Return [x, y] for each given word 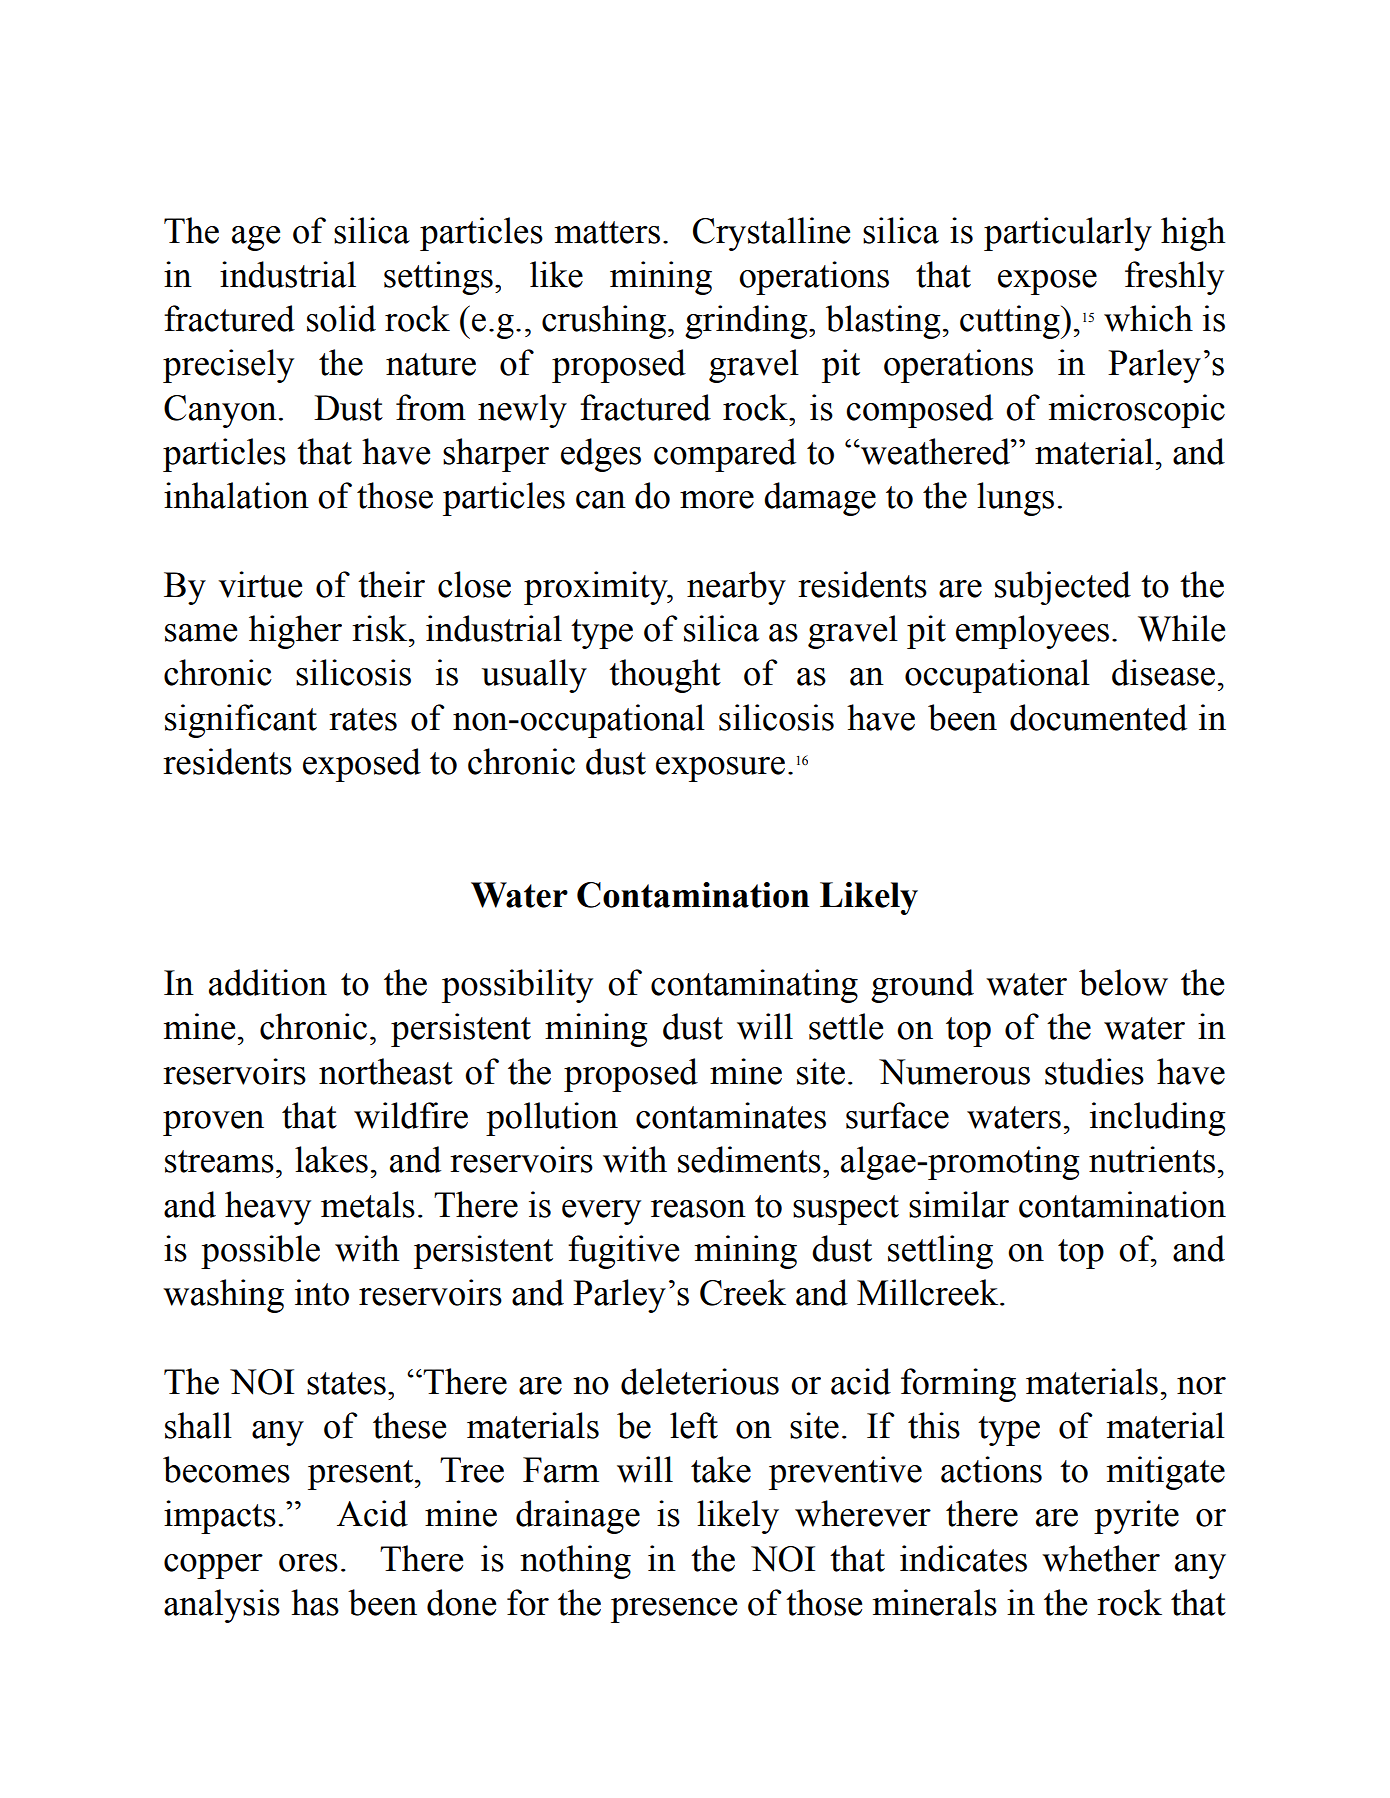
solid [341, 318]
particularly [1068, 234]
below [1123, 982]
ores [308, 1563]
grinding [747, 322]
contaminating [754, 986]
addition [268, 982]
